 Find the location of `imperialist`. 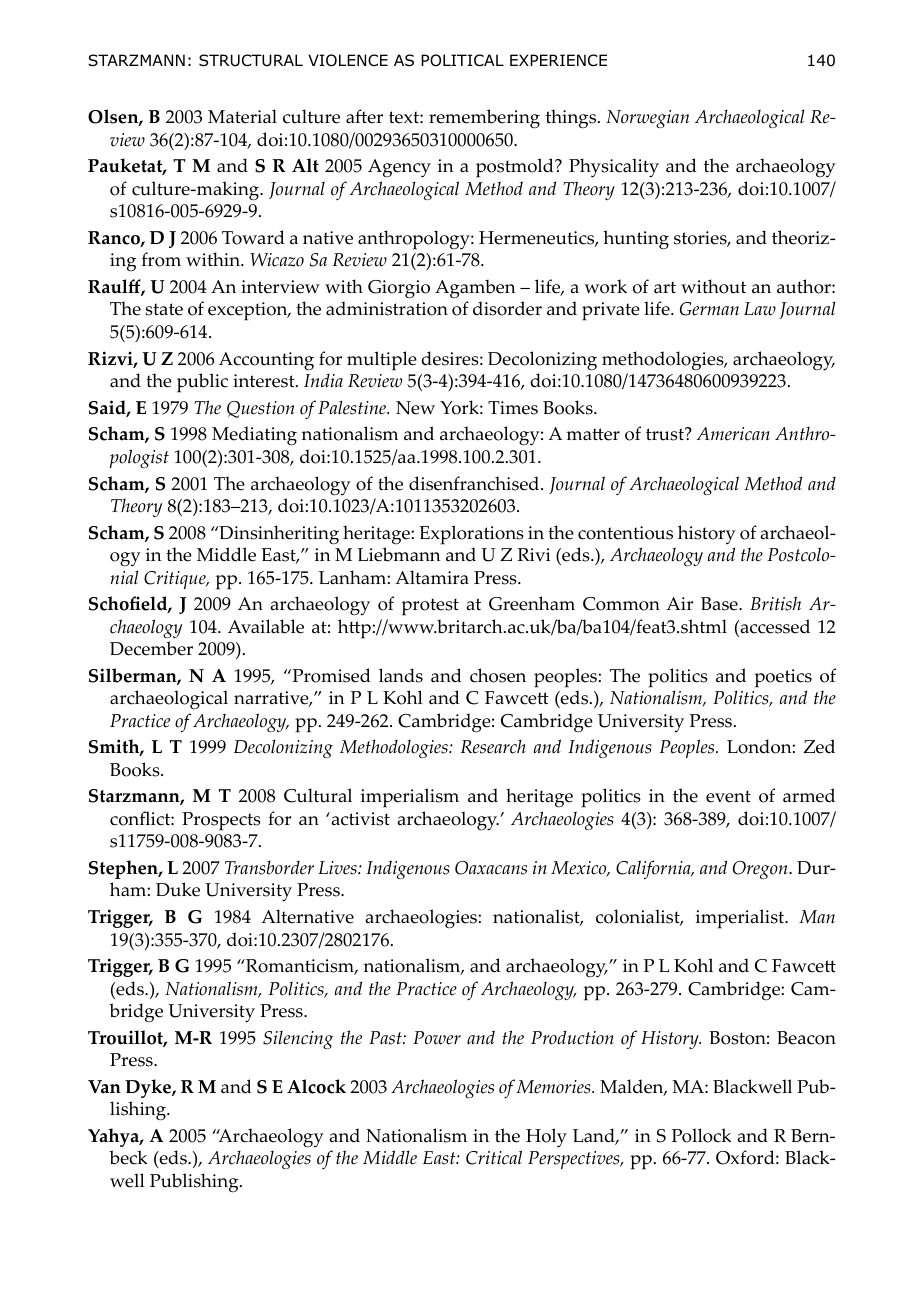

imperialist is located at coordinates (741, 919).
